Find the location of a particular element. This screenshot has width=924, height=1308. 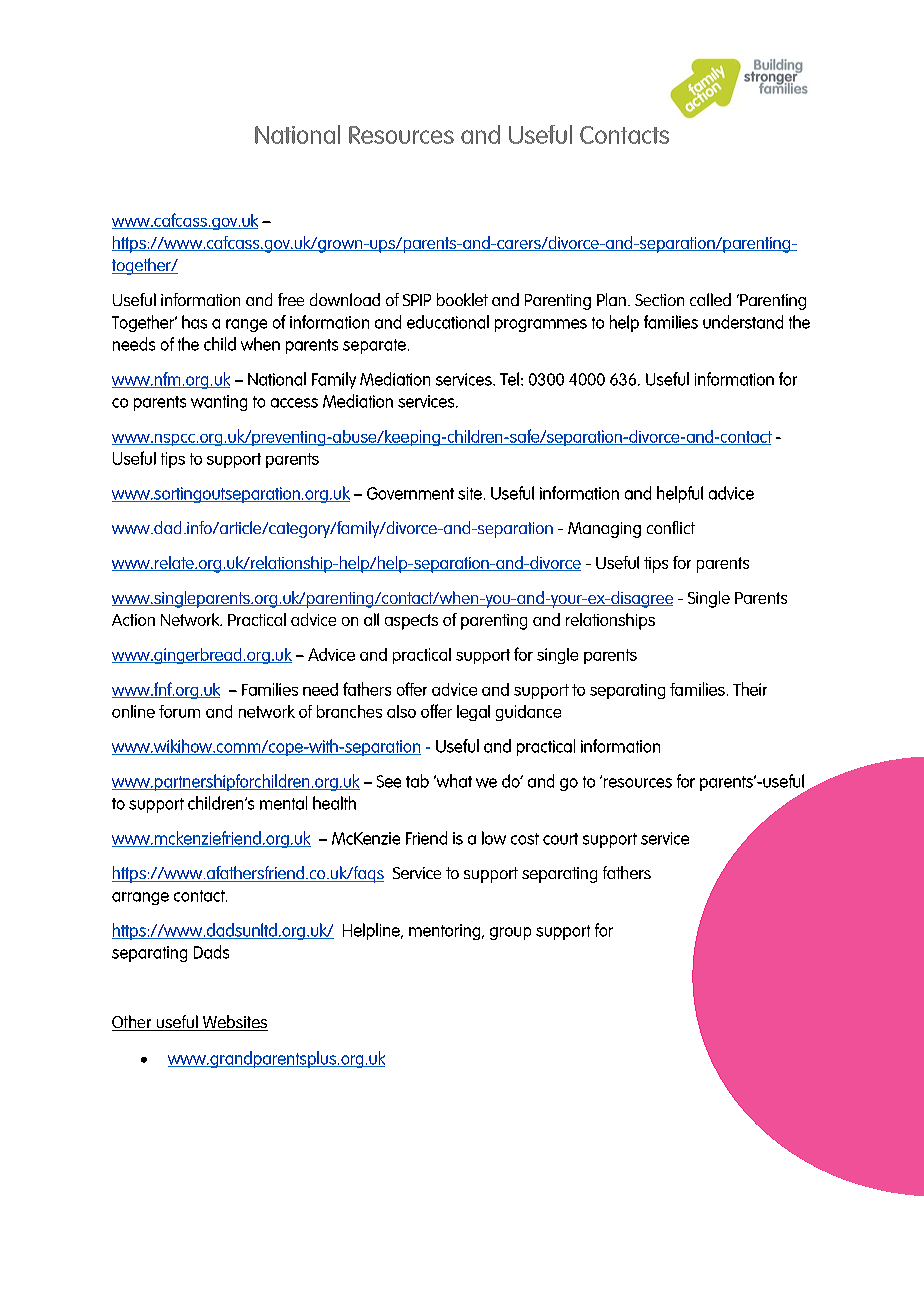

Action is located at coordinates (133, 620).
